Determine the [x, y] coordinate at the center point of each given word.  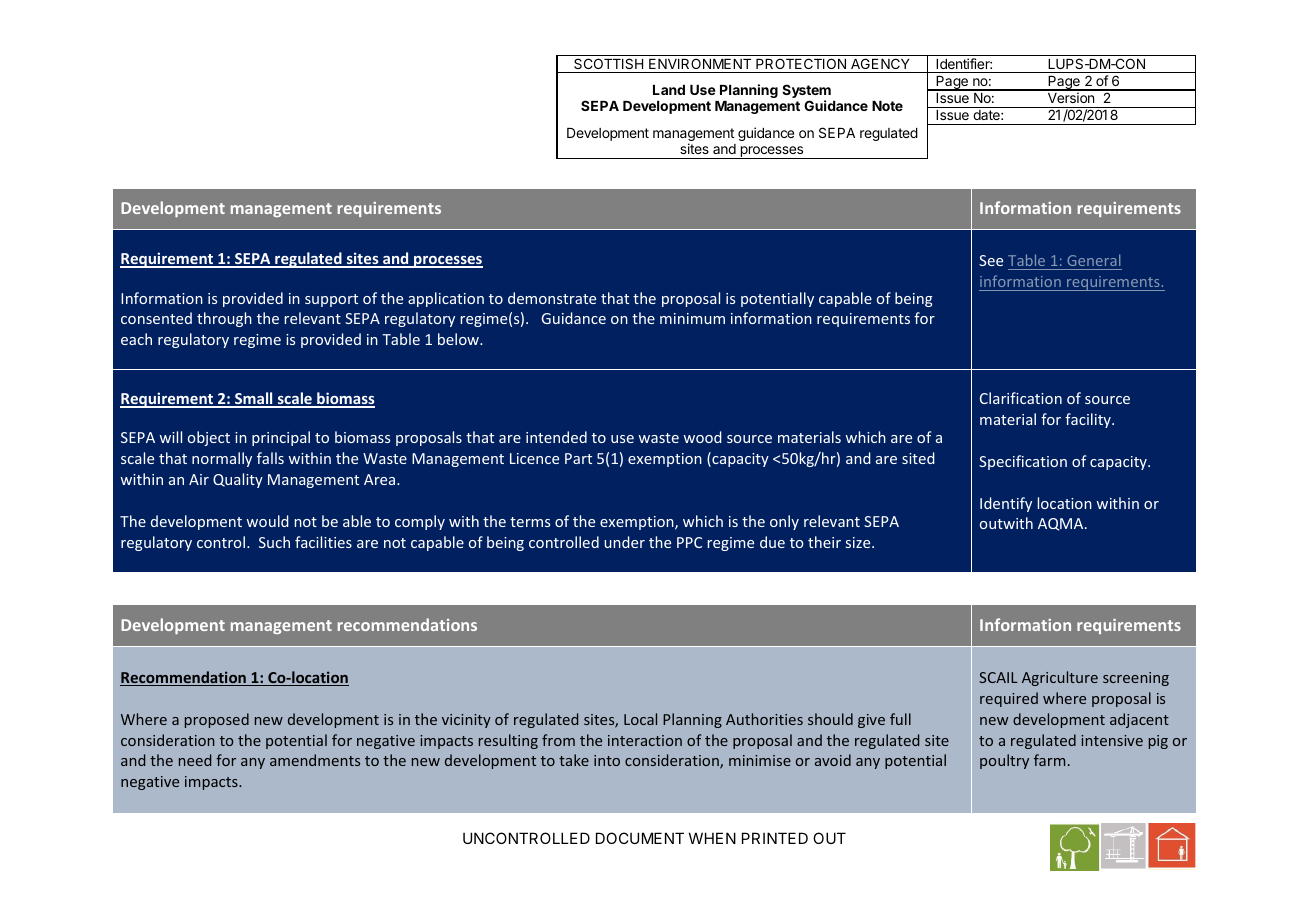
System [806, 92]
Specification [1023, 462]
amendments [315, 760]
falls [270, 458]
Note [887, 106]
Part [578, 458]
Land [669, 90]
